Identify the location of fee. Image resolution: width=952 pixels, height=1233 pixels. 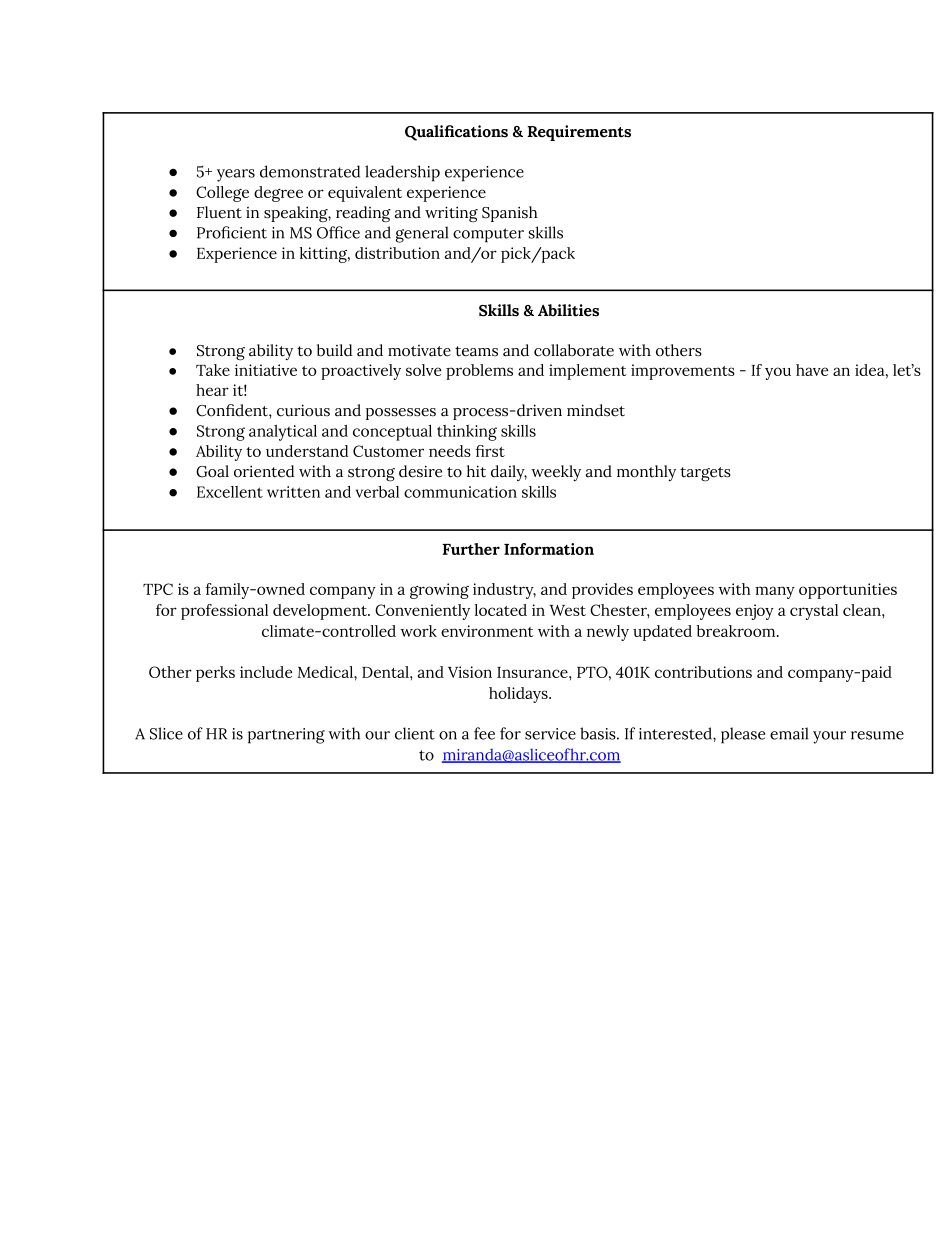
(484, 733).
